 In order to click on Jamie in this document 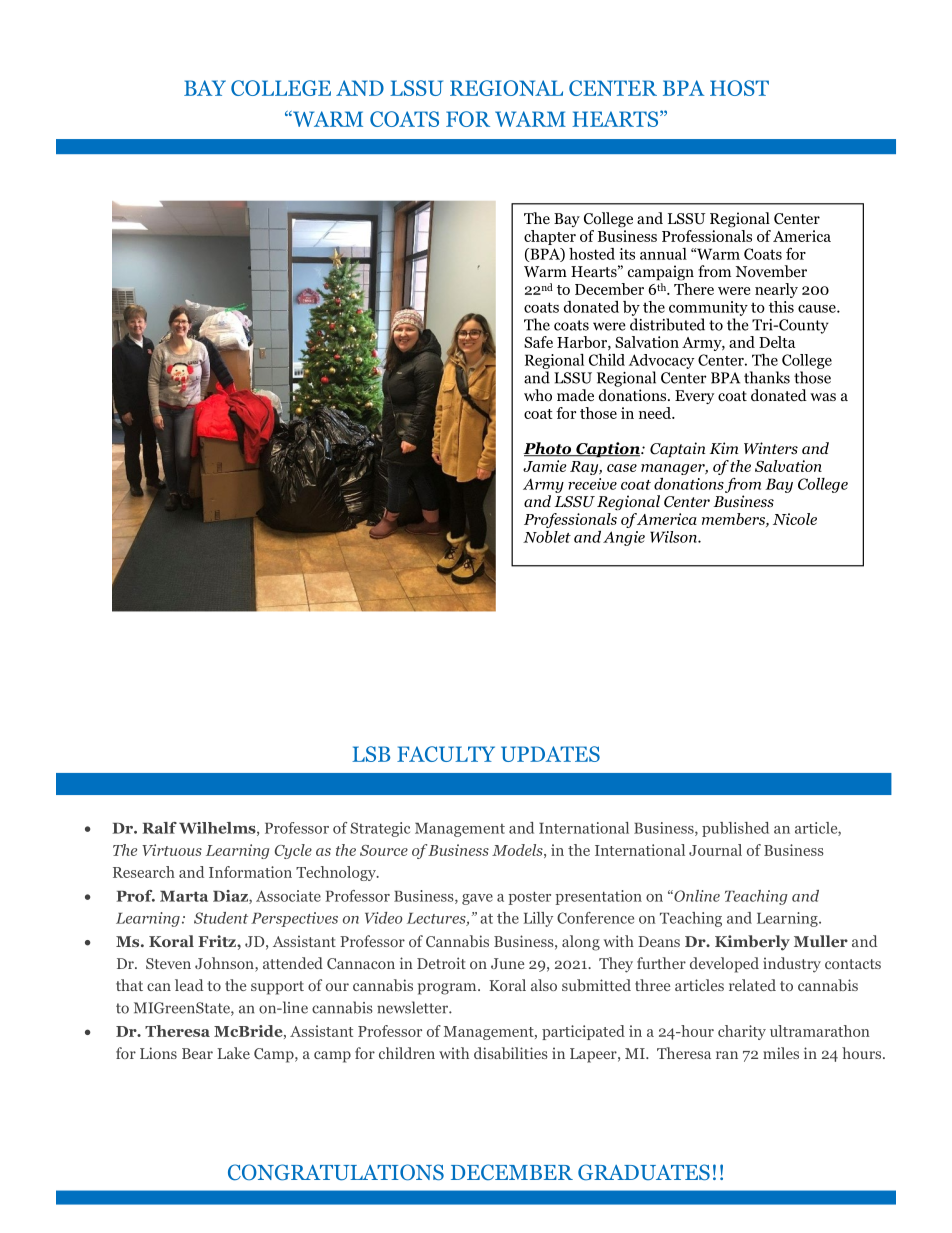, I will do `click(545, 466)`.
